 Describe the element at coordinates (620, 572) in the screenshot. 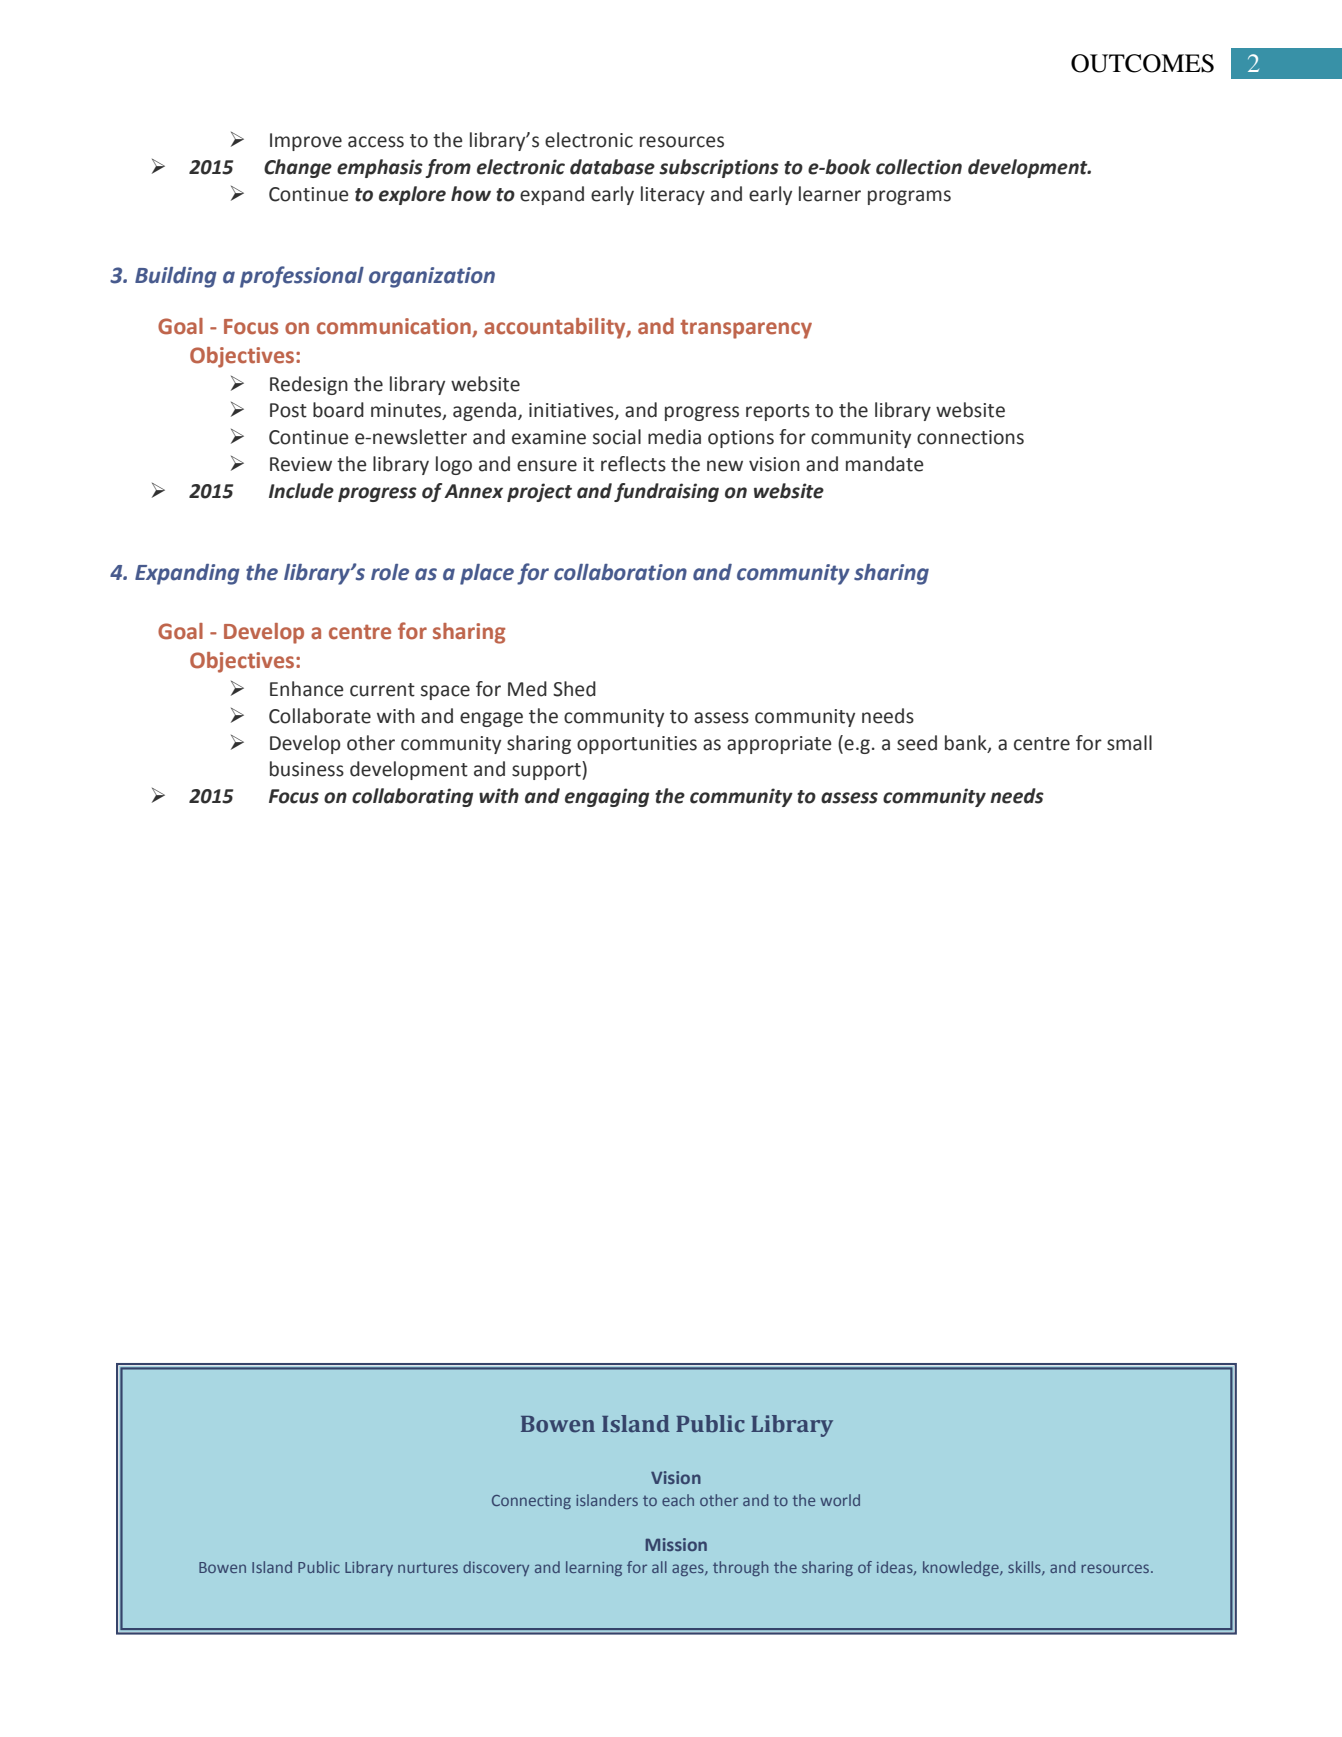

I see `collaboration` at that location.
